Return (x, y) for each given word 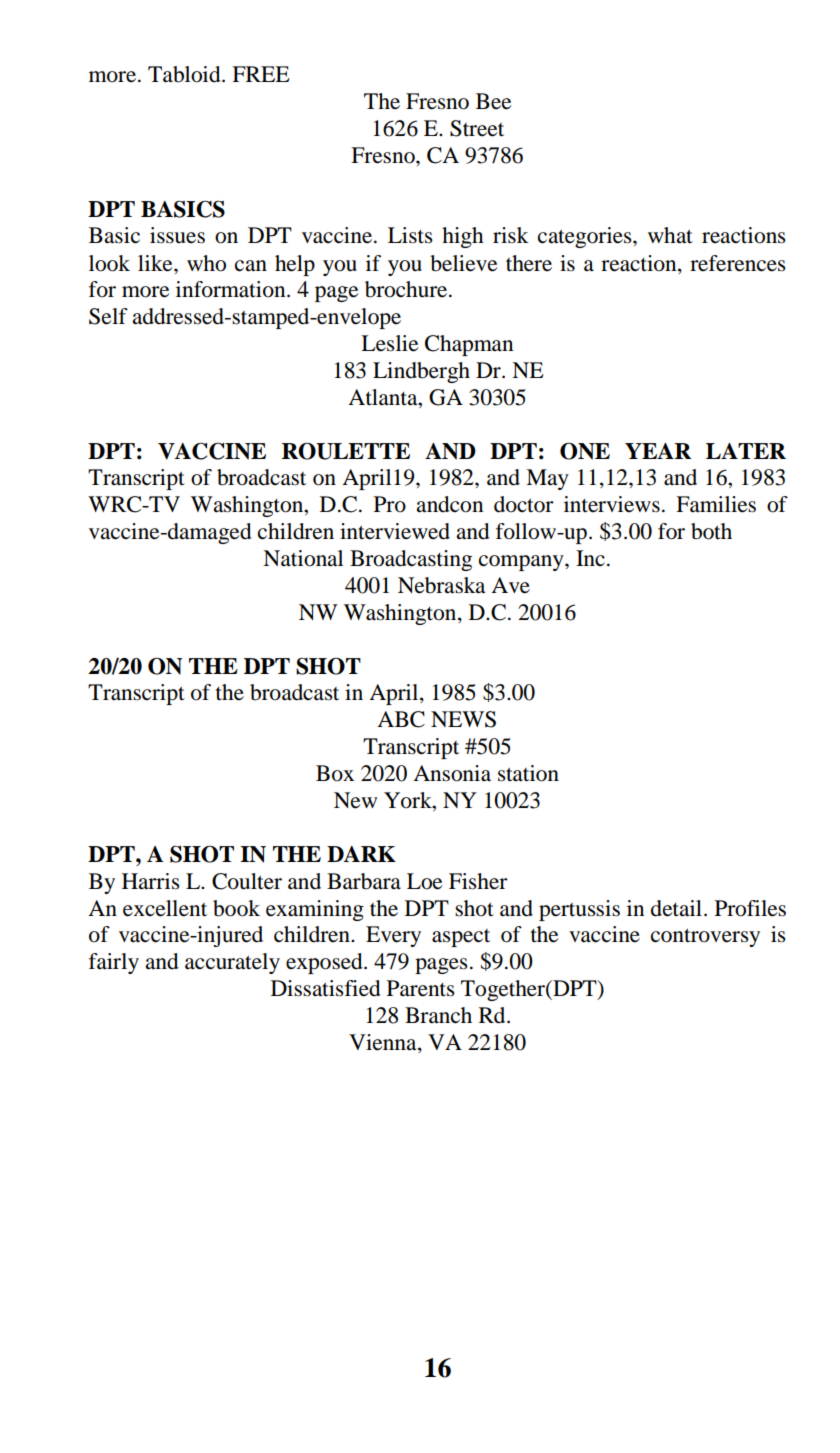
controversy (705, 937)
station (528, 773)
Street (477, 128)
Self (108, 316)
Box (335, 773)
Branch (438, 1015)
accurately (232, 963)
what (670, 235)
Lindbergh (421, 372)
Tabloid (185, 74)
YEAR (658, 451)
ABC (401, 719)
